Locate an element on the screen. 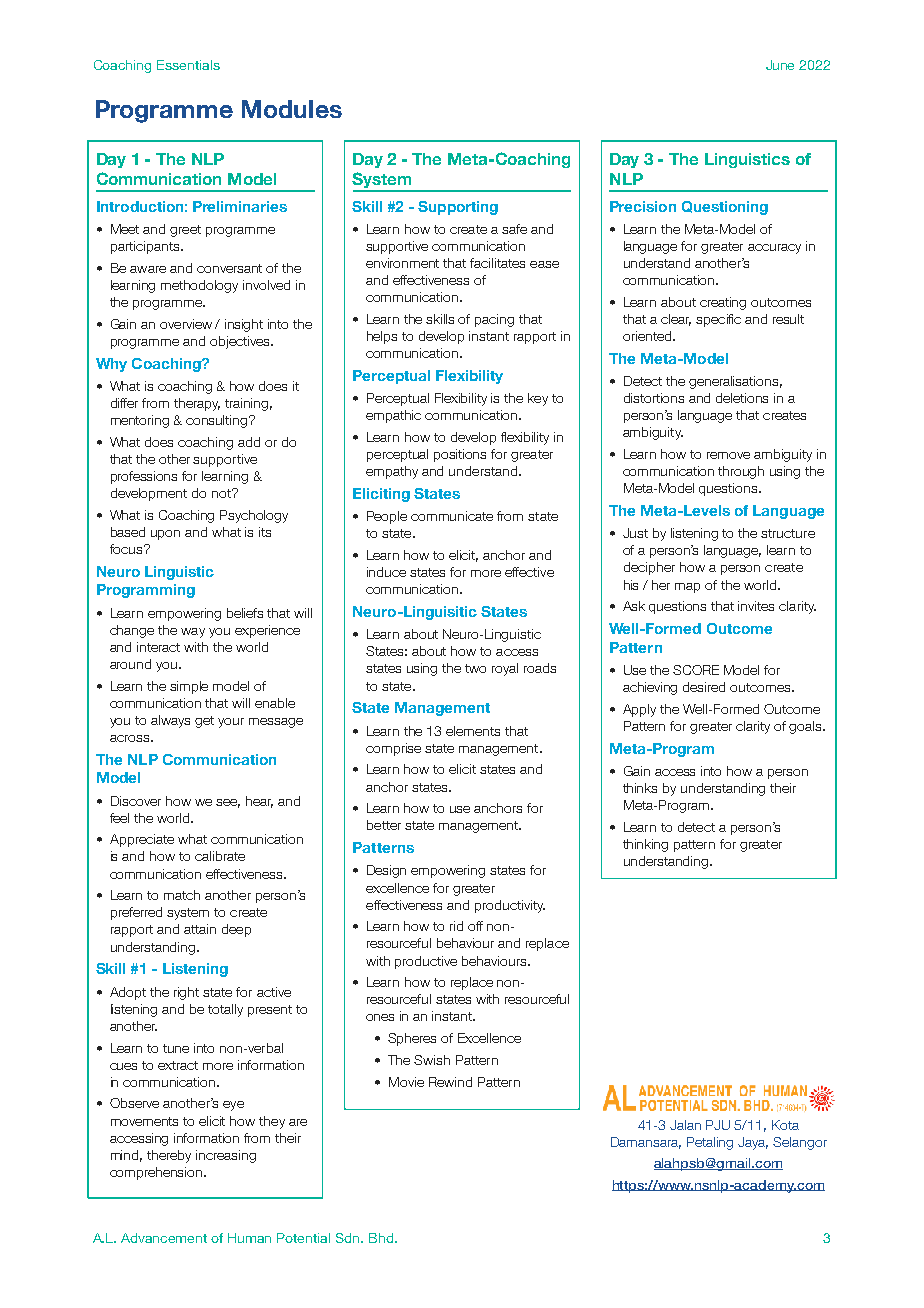  SCORE is located at coordinates (696, 670).
